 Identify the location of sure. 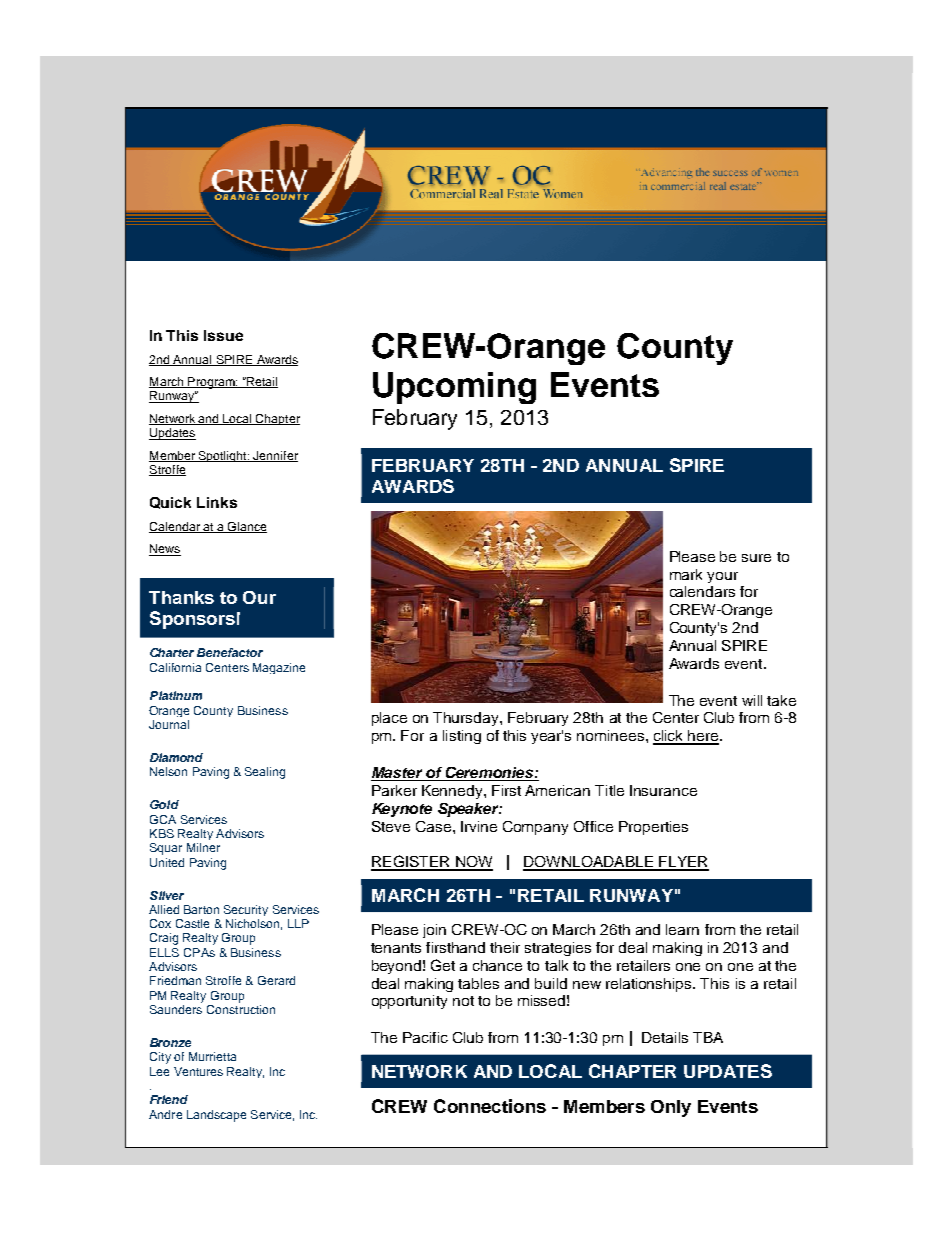
(756, 558).
